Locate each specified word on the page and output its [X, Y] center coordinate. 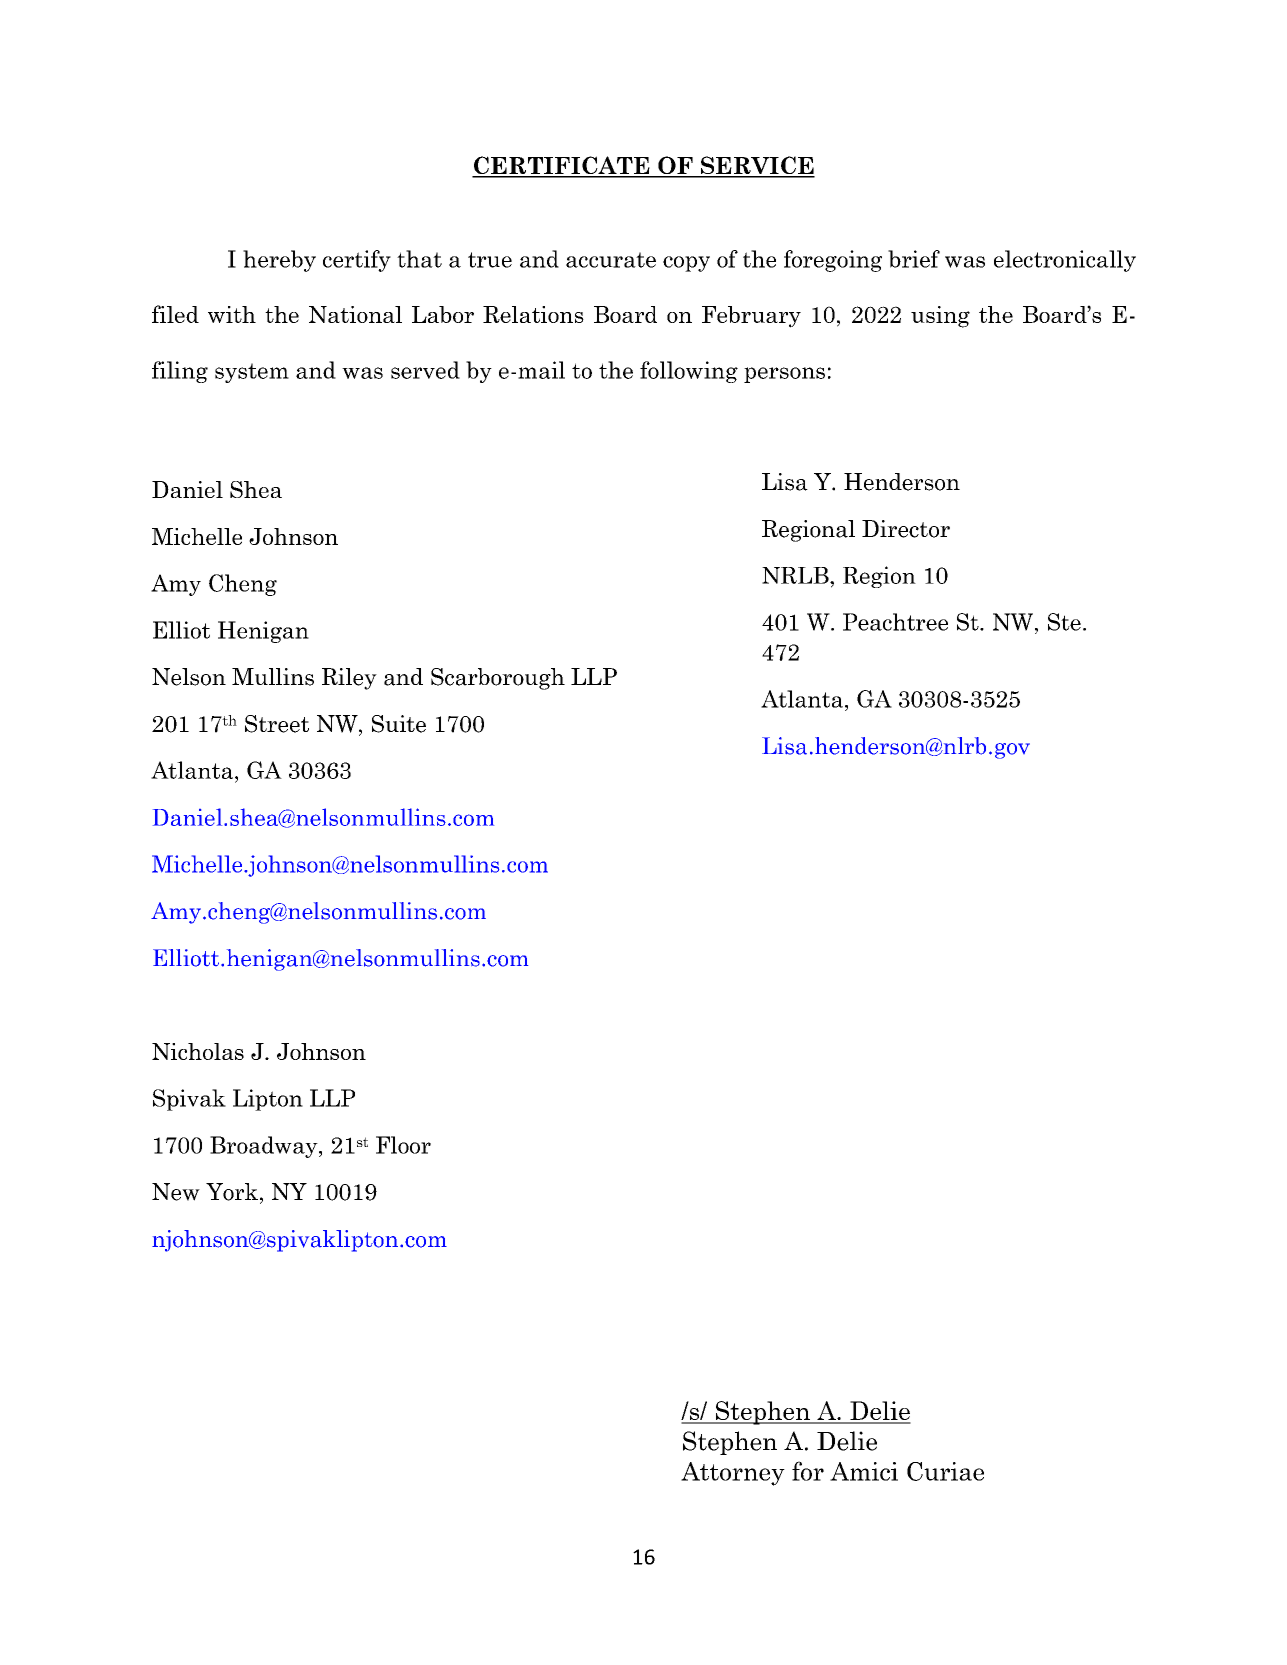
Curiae [945, 1471]
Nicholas [198, 1051]
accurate [611, 260]
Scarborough [498, 679]
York [232, 1192]
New [176, 1192]
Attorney [733, 1474]
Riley [349, 679]
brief [914, 259]
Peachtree [895, 622]
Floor [403, 1145]
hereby [279, 261]
